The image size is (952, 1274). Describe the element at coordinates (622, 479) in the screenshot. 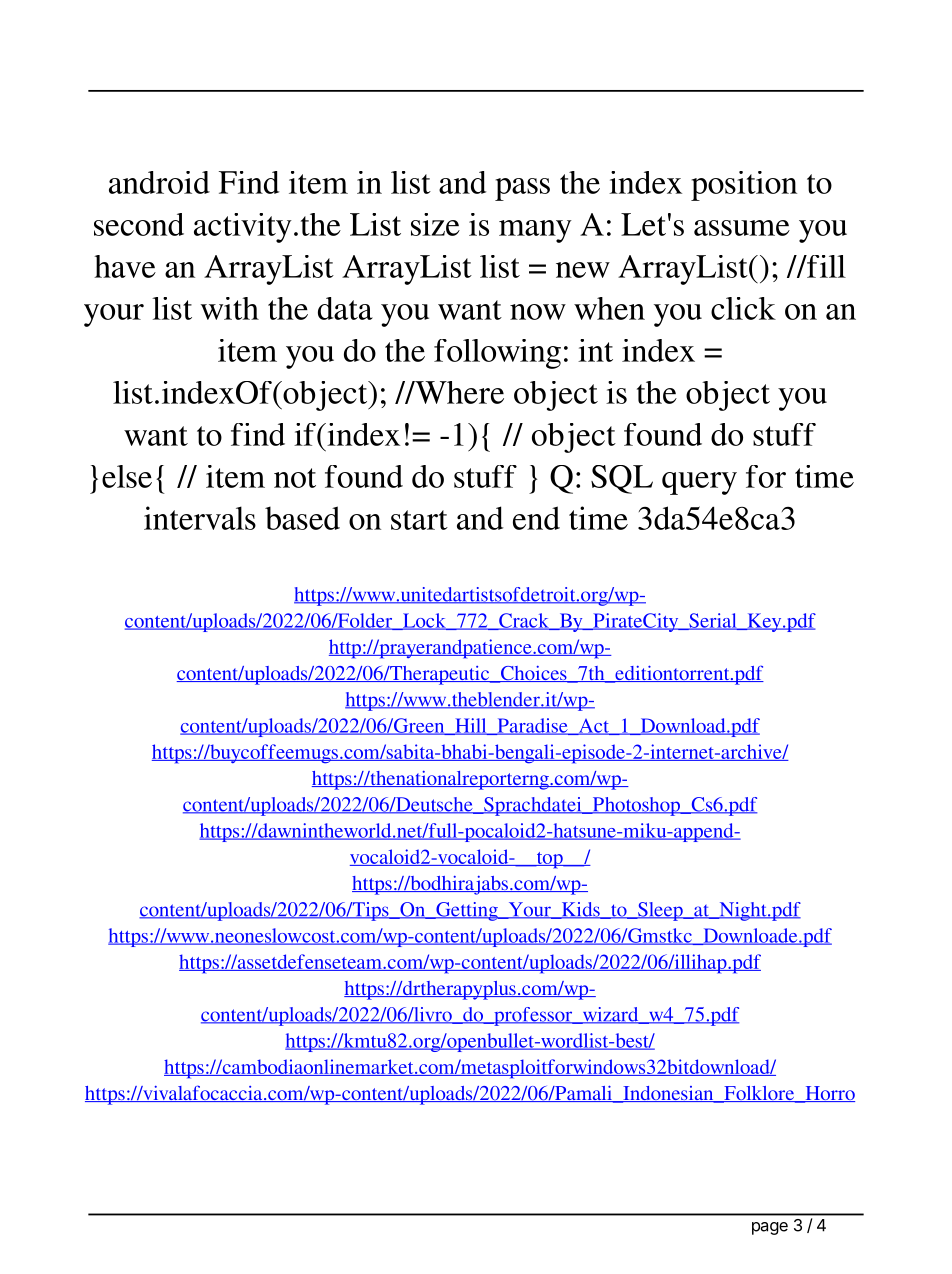

I see `SQL` at that location.
